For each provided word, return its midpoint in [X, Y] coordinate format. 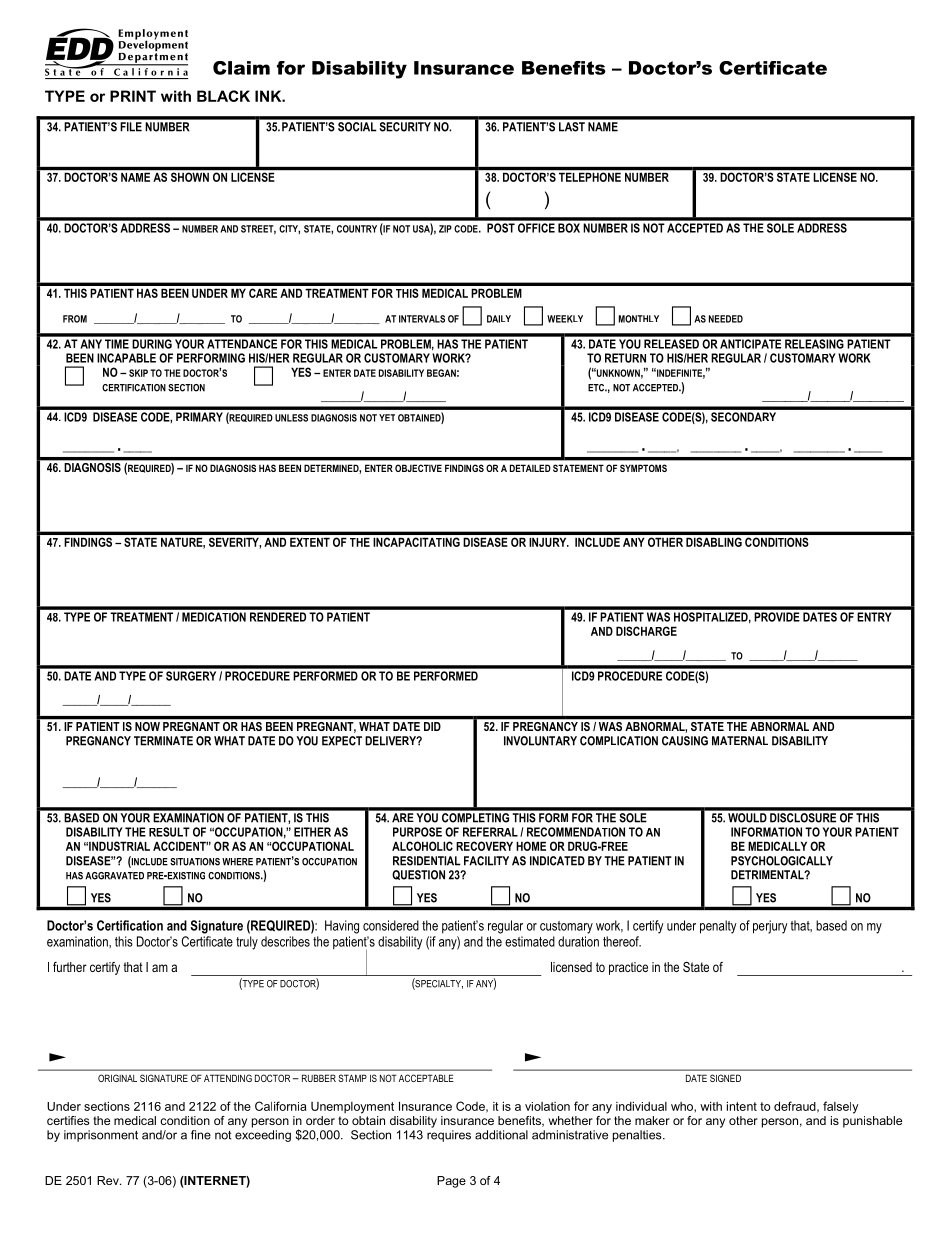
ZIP [445, 229]
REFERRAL [490, 832]
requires [449, 1136]
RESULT [169, 832]
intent [742, 1106]
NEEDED [726, 319]
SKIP [138, 373]
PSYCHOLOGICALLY [782, 861]
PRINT [133, 96]
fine [201, 1135]
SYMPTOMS [643, 468]
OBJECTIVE [418, 468]
